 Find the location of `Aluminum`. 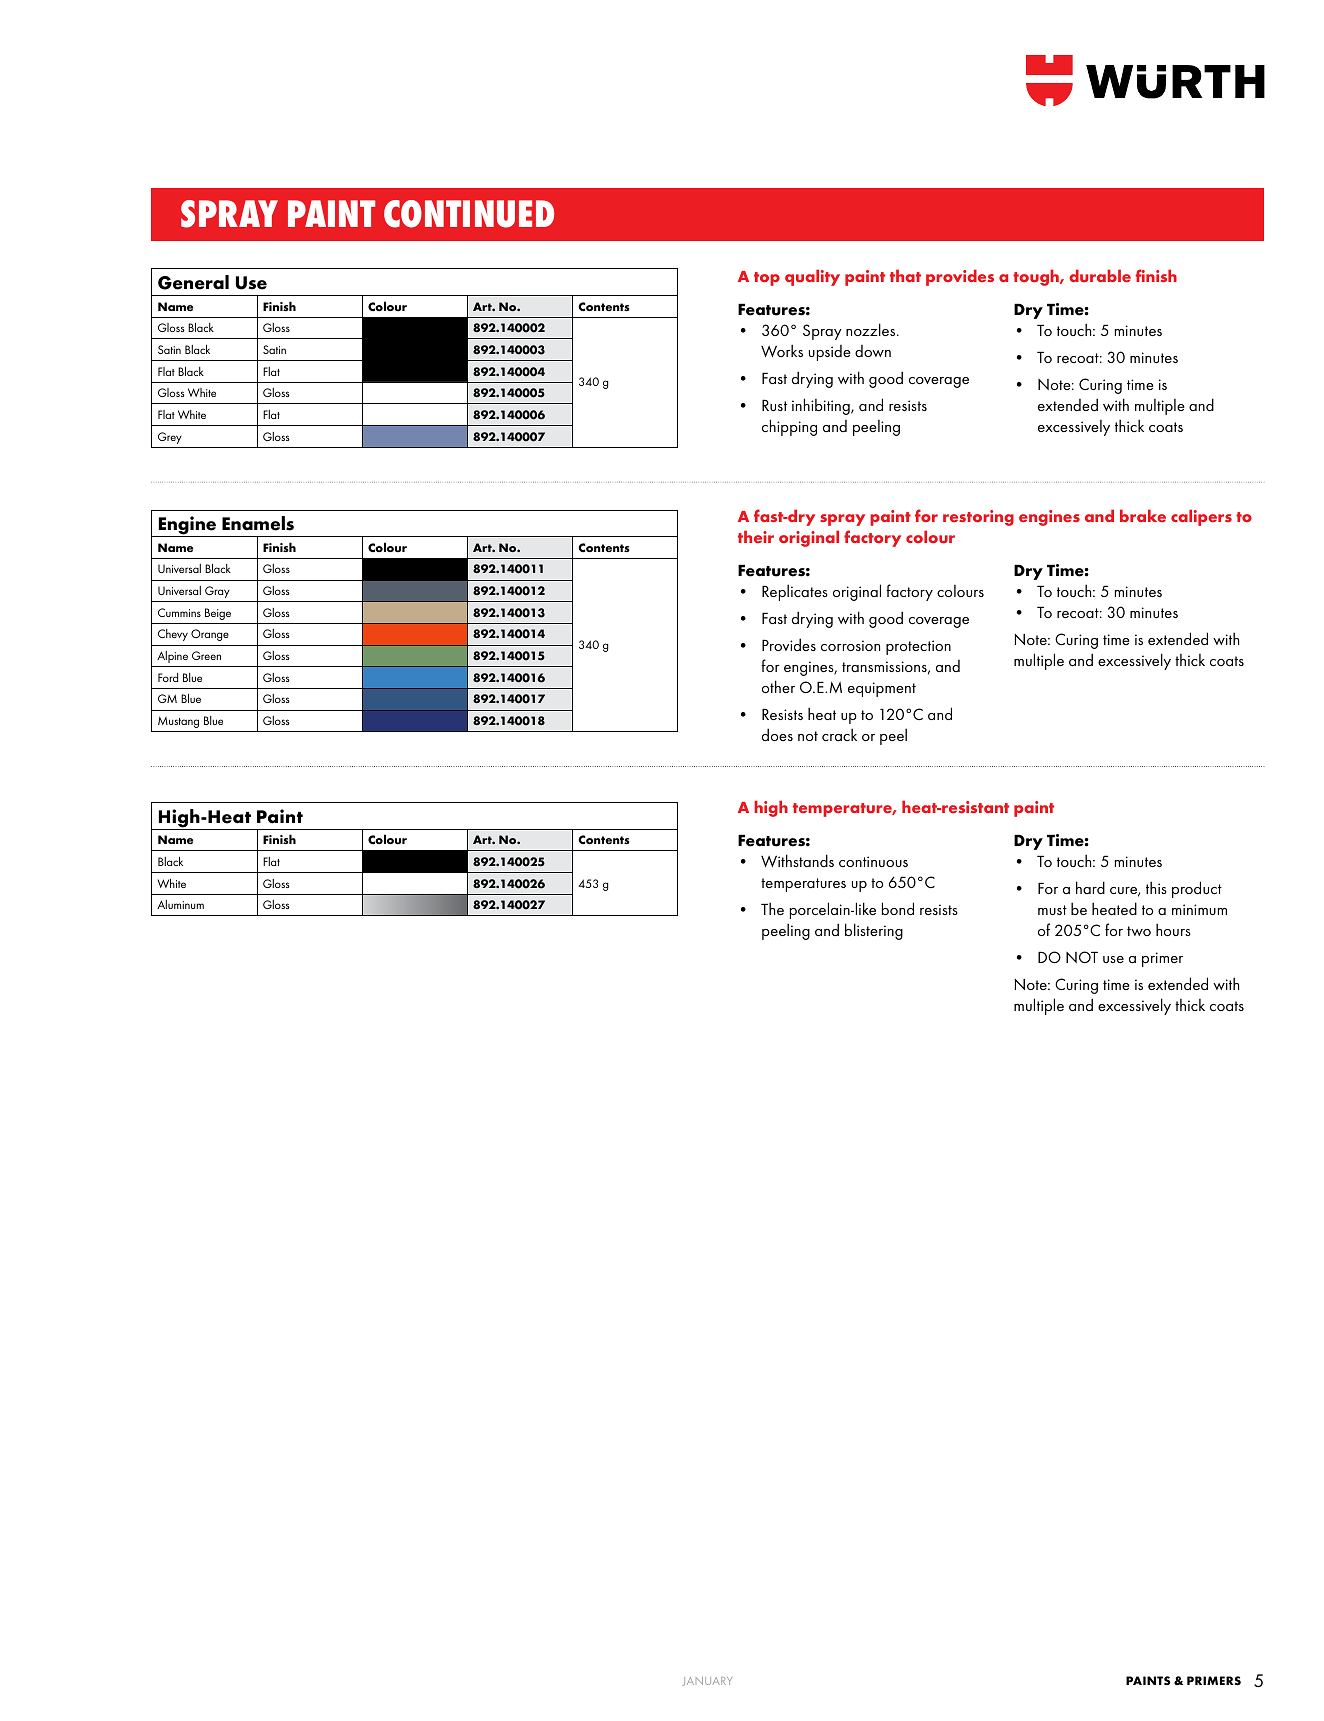

Aluminum is located at coordinates (180, 904).
